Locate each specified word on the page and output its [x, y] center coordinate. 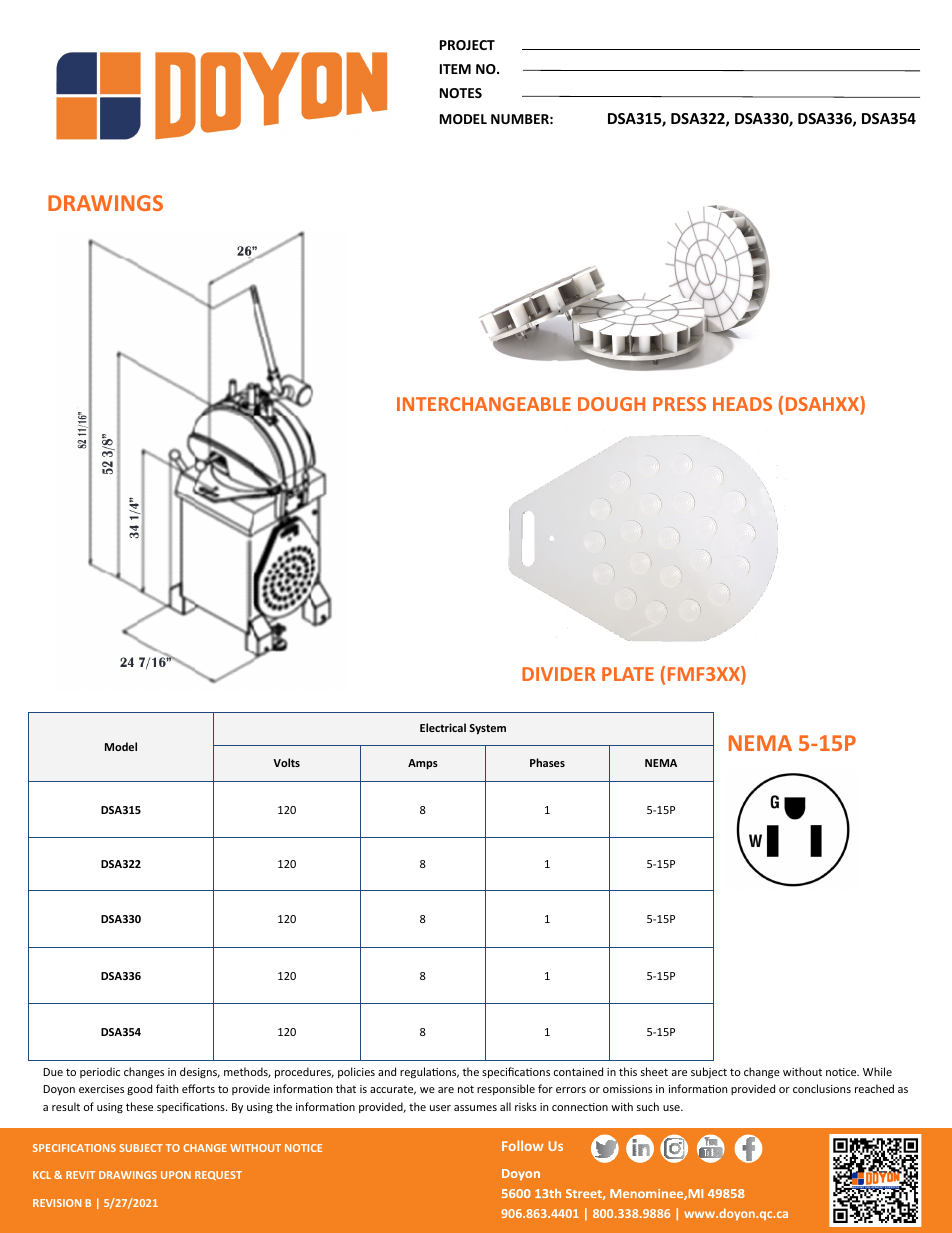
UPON [176, 1175]
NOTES [461, 93]
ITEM [455, 69]
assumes [475, 1108]
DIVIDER [559, 674]
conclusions [822, 1088]
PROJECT [467, 45]
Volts [286, 762]
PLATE [628, 674]
